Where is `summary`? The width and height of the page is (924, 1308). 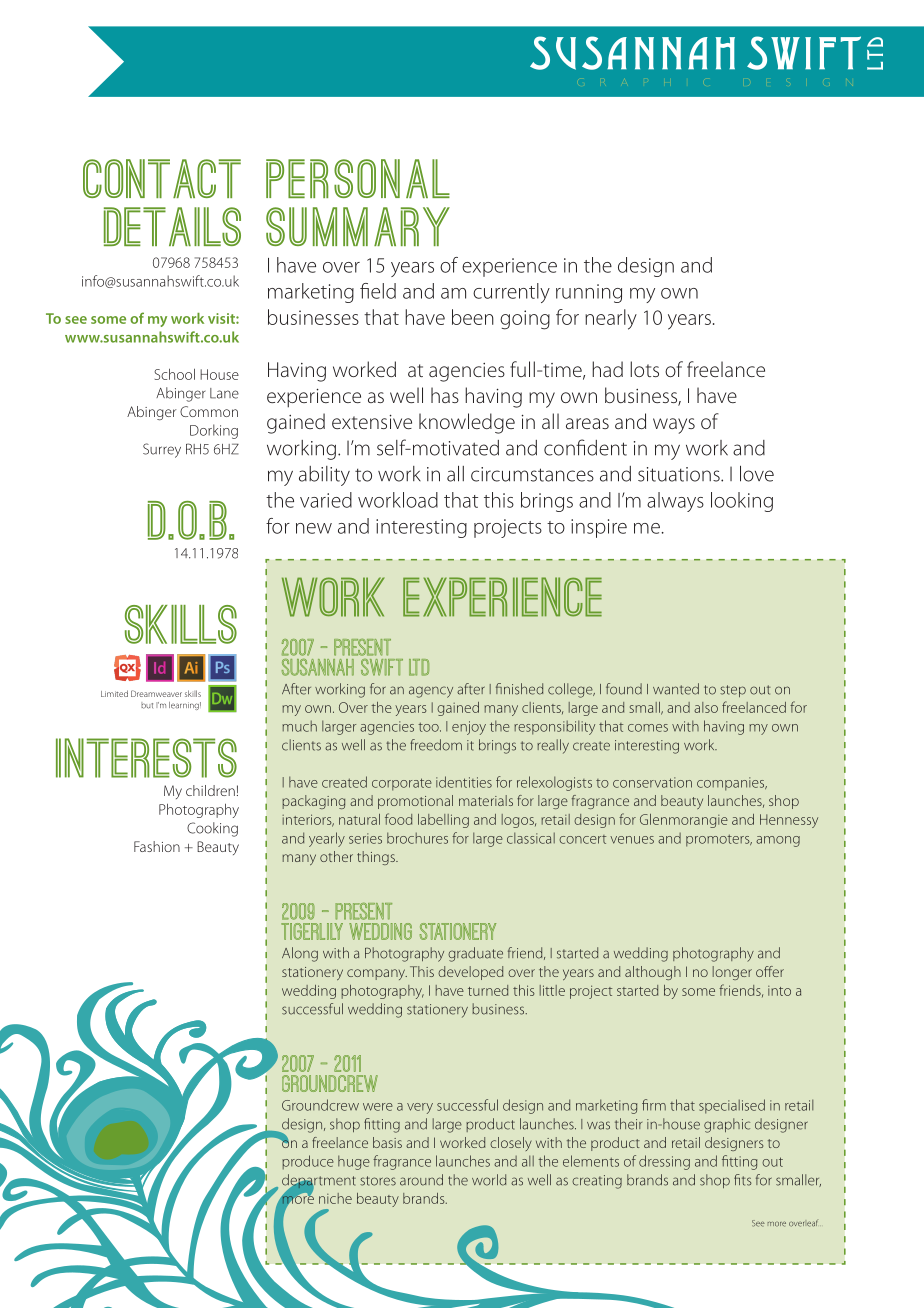
summary is located at coordinates (358, 226).
